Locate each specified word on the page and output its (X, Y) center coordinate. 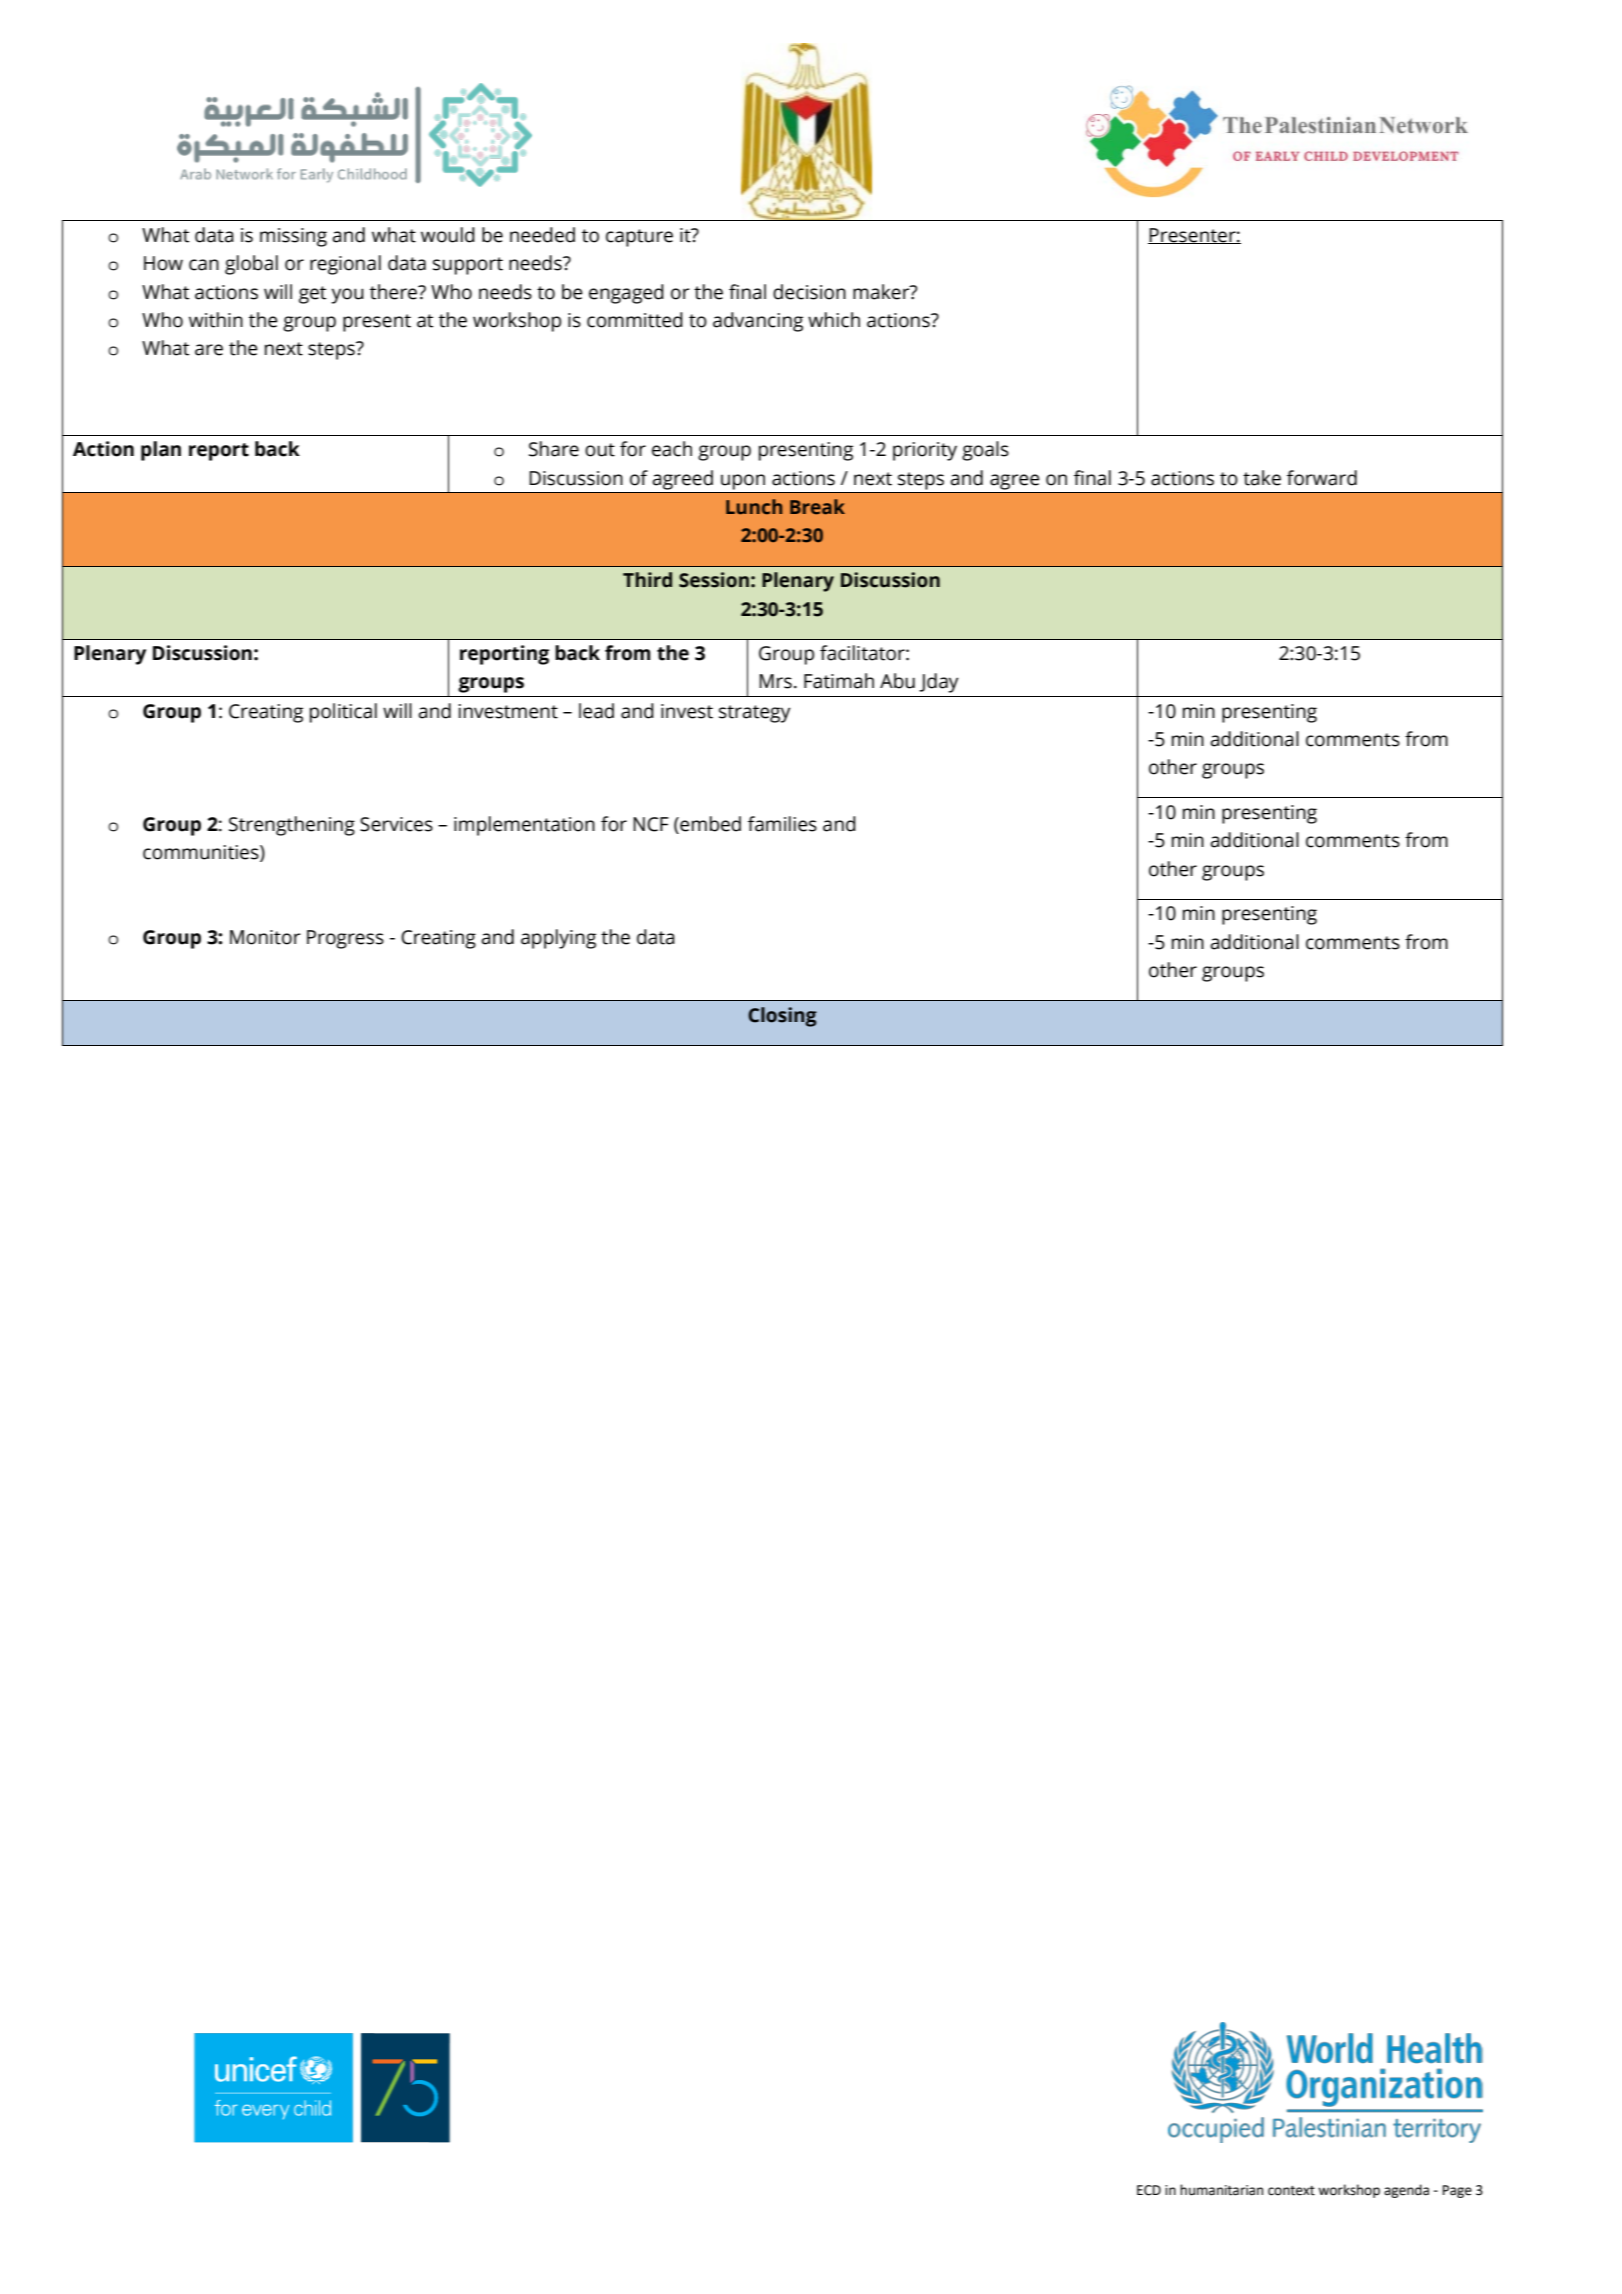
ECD (1149, 2190)
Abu (897, 681)
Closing (782, 1017)
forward (1322, 478)
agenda (1406, 2191)
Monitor (265, 937)
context (1291, 2191)
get (312, 295)
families (782, 824)
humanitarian (1221, 2190)
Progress (345, 939)
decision (809, 292)
